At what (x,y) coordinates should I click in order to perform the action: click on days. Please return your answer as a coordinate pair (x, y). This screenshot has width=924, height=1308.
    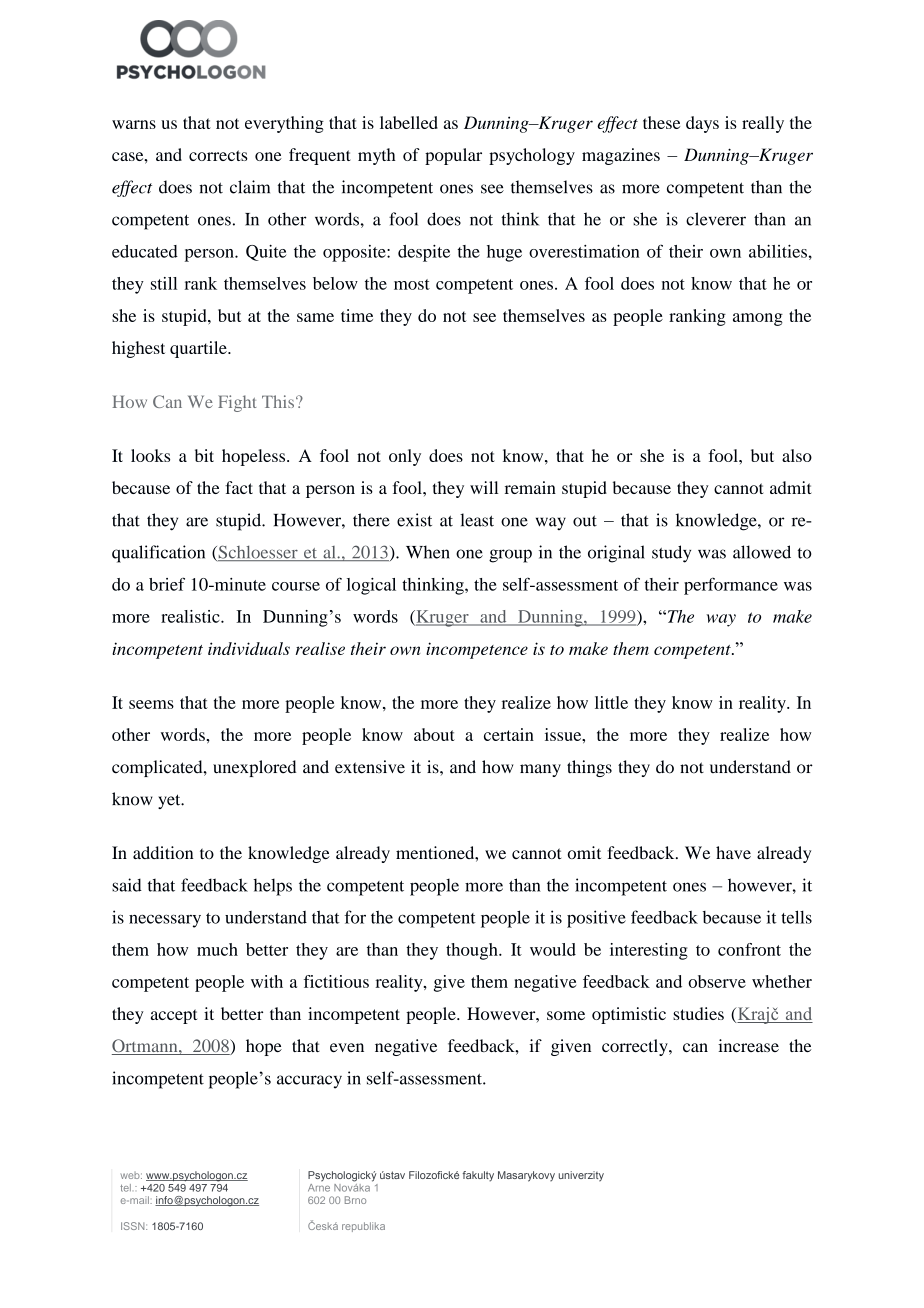
    Looking at the image, I should click on (702, 124).
